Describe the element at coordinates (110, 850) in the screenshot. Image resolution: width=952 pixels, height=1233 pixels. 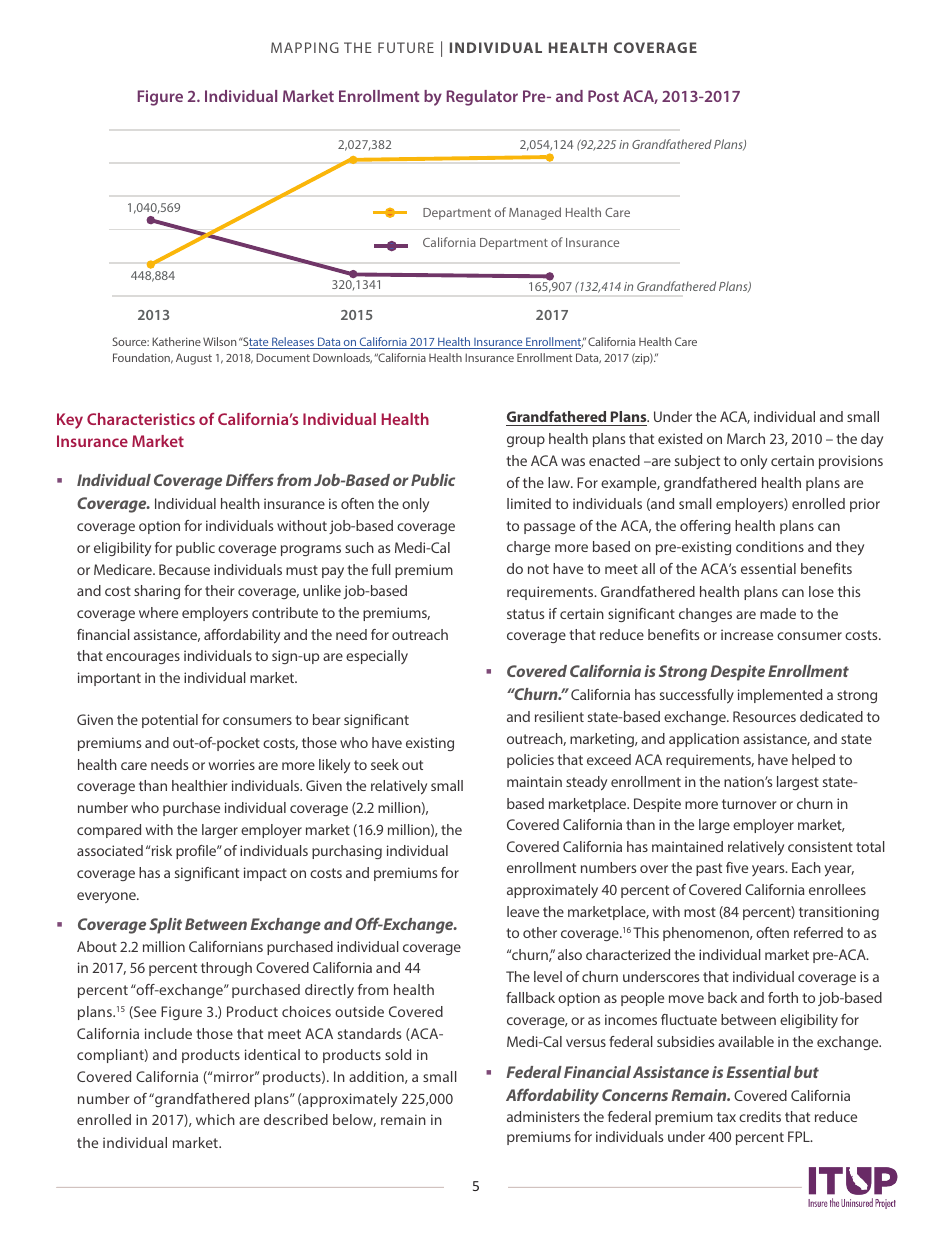
I see `associated` at that location.
